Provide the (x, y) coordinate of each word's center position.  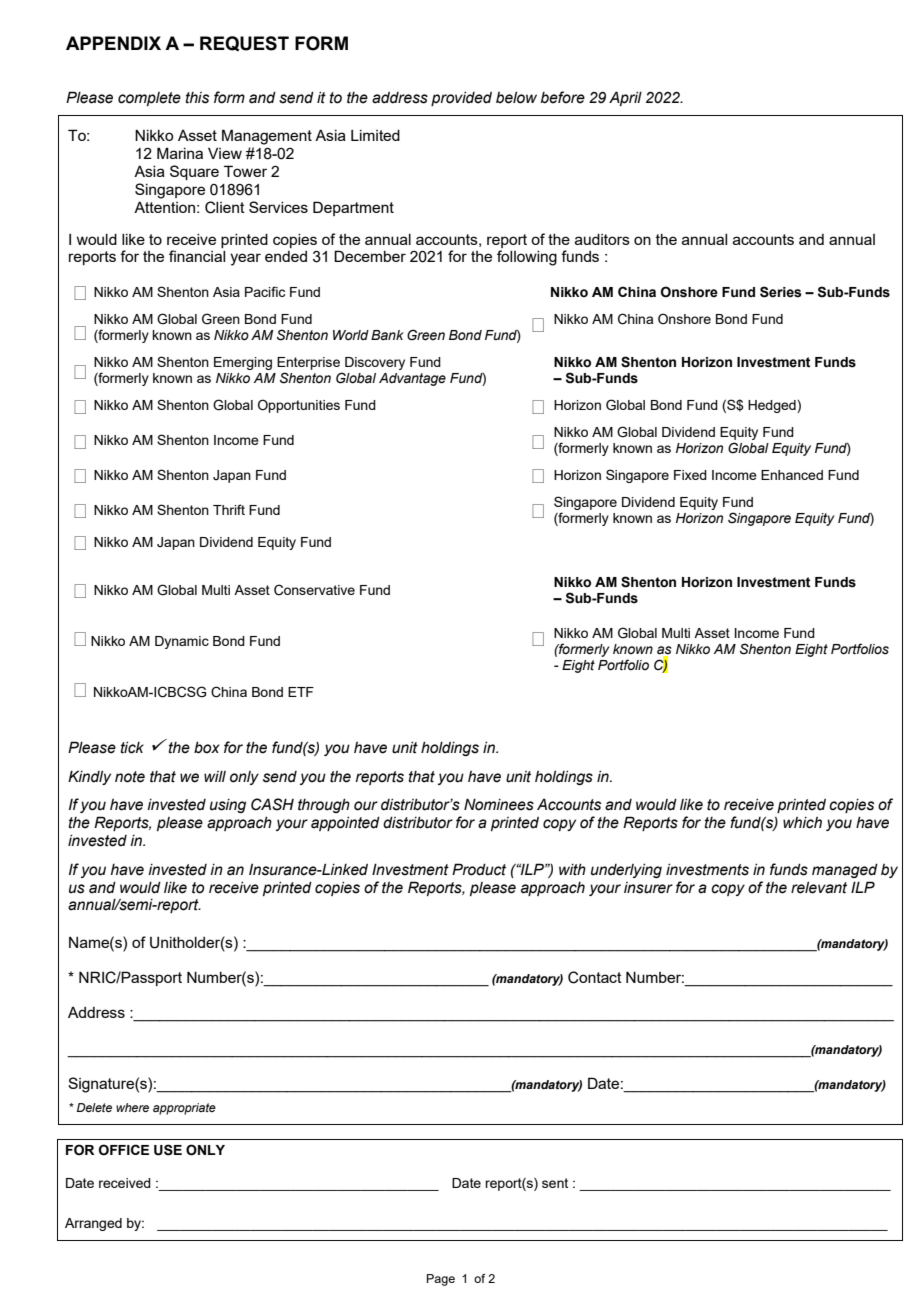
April (625, 98)
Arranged (93, 1224)
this (197, 98)
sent (555, 1183)
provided (461, 99)
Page (441, 1280)
